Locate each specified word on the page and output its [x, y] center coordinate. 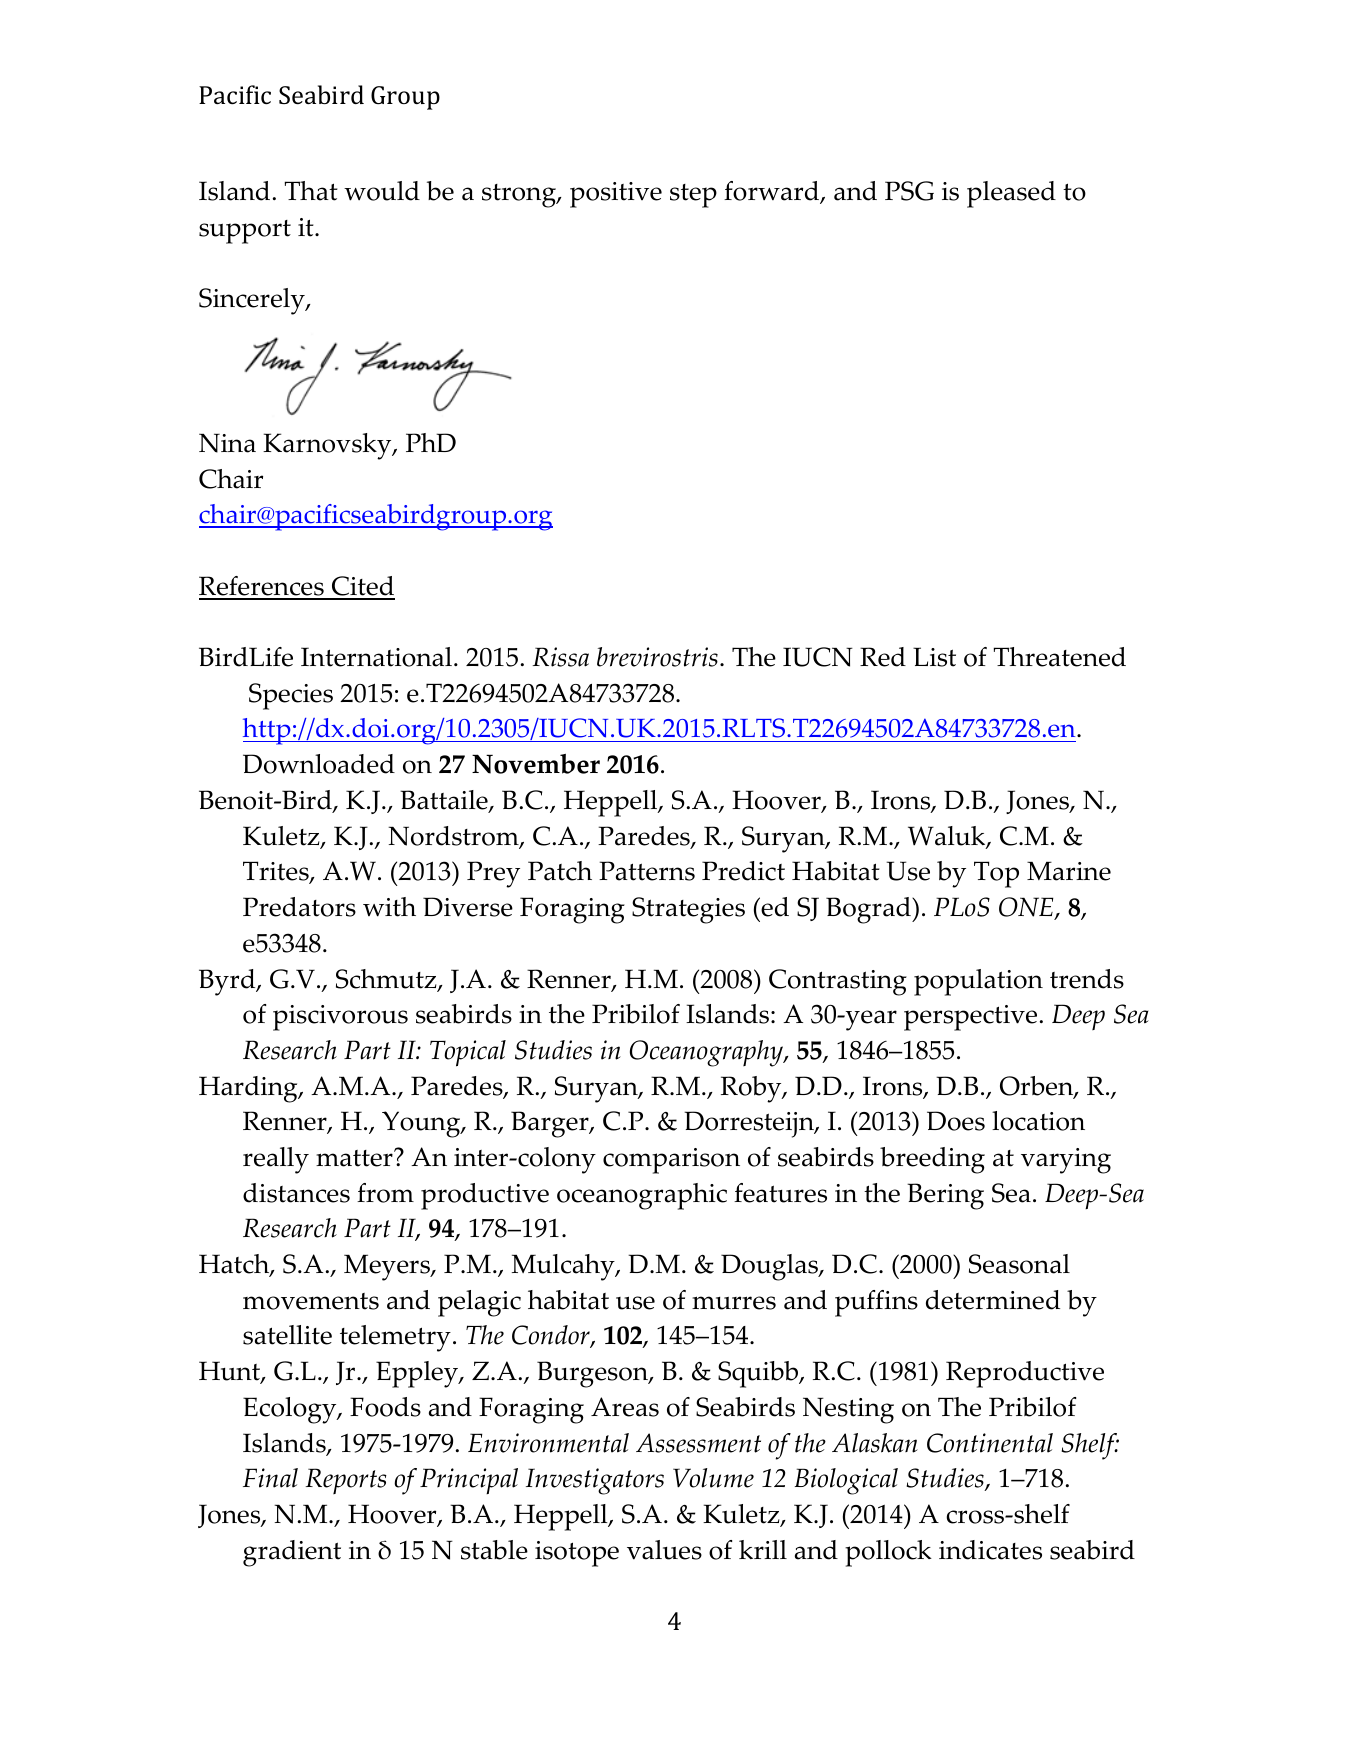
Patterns [647, 871]
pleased [1011, 194]
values [664, 1550]
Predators [299, 907]
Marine [1069, 871]
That [311, 191]
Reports [346, 1481]
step [693, 196]
